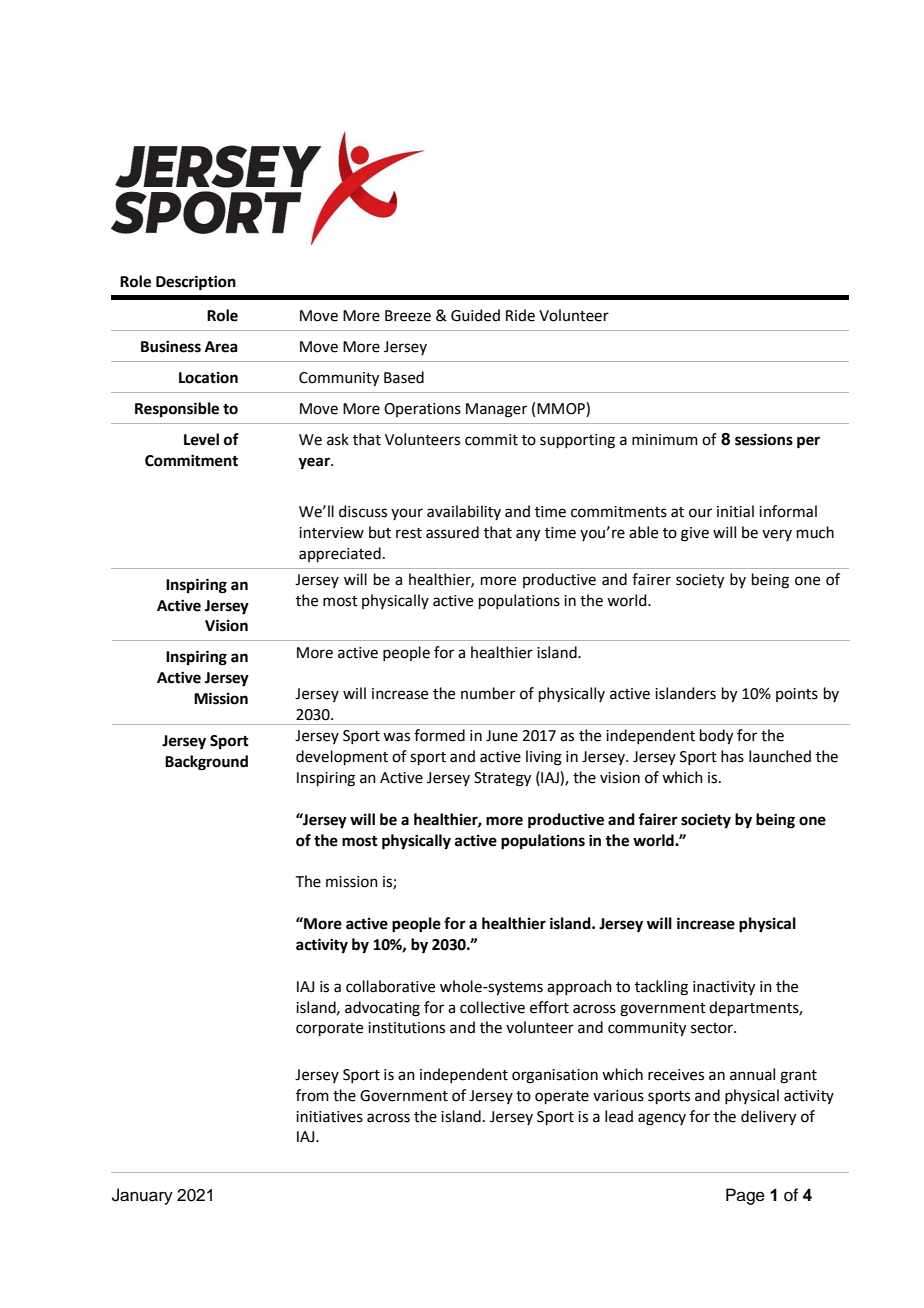  I want to click on interview, so click(331, 533).
